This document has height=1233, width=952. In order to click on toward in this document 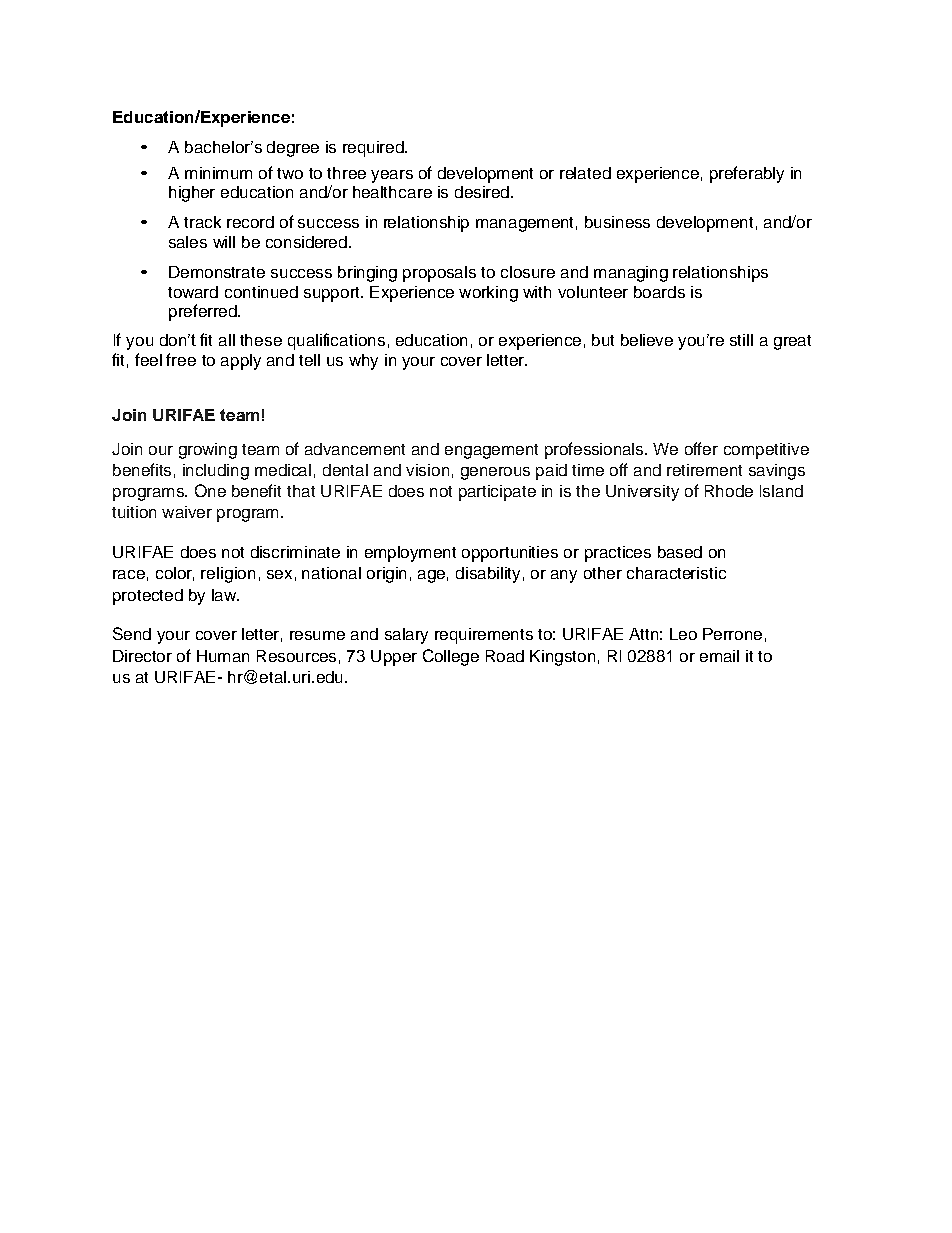, I will do `click(193, 292)`.
